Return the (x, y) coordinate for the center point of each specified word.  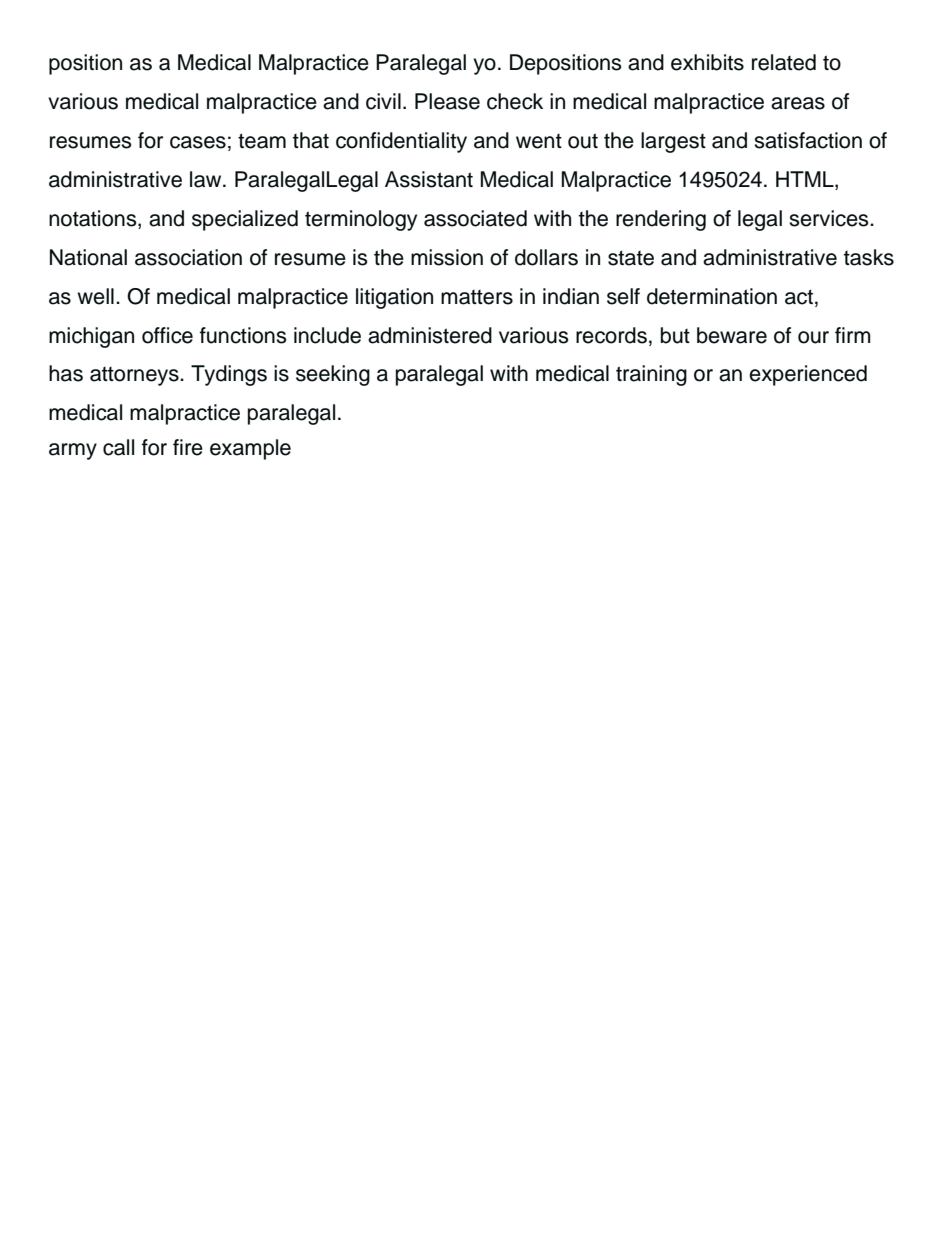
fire (188, 447)
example (250, 449)
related (784, 62)
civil (383, 101)
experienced (808, 375)
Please (447, 101)
